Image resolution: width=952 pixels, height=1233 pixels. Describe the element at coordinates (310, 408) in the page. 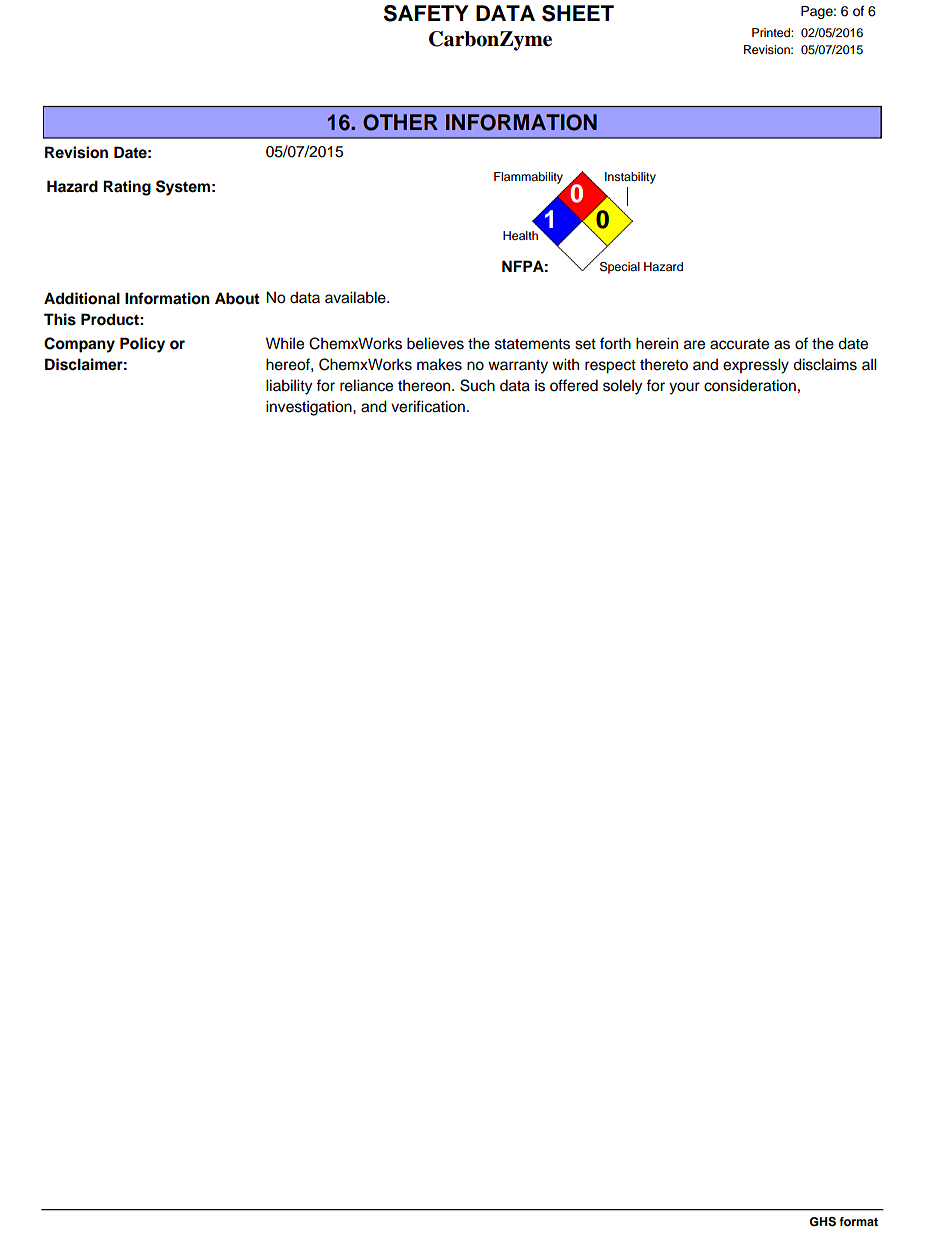

I see `investigation` at that location.
